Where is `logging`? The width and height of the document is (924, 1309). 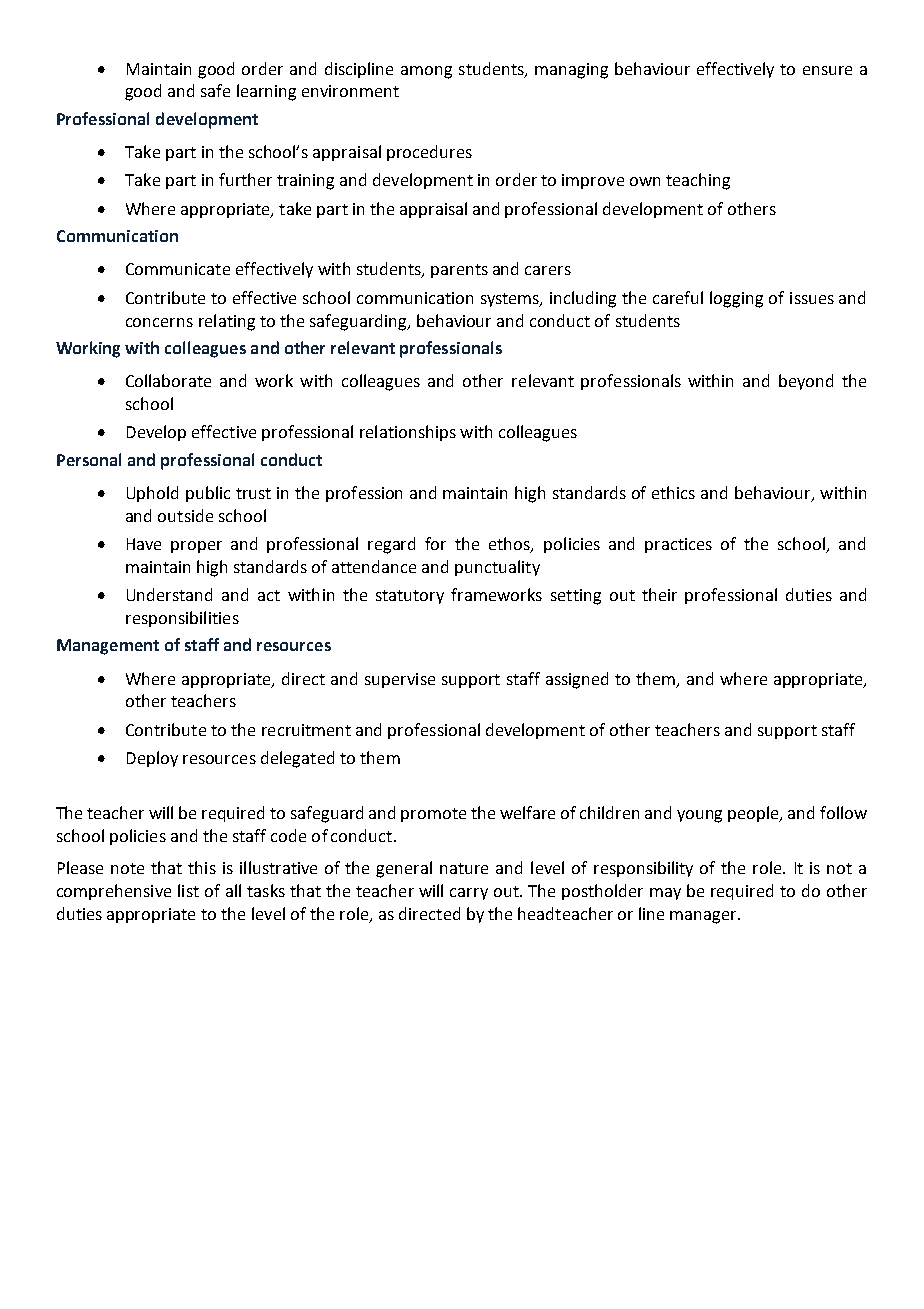
logging is located at coordinates (736, 299).
